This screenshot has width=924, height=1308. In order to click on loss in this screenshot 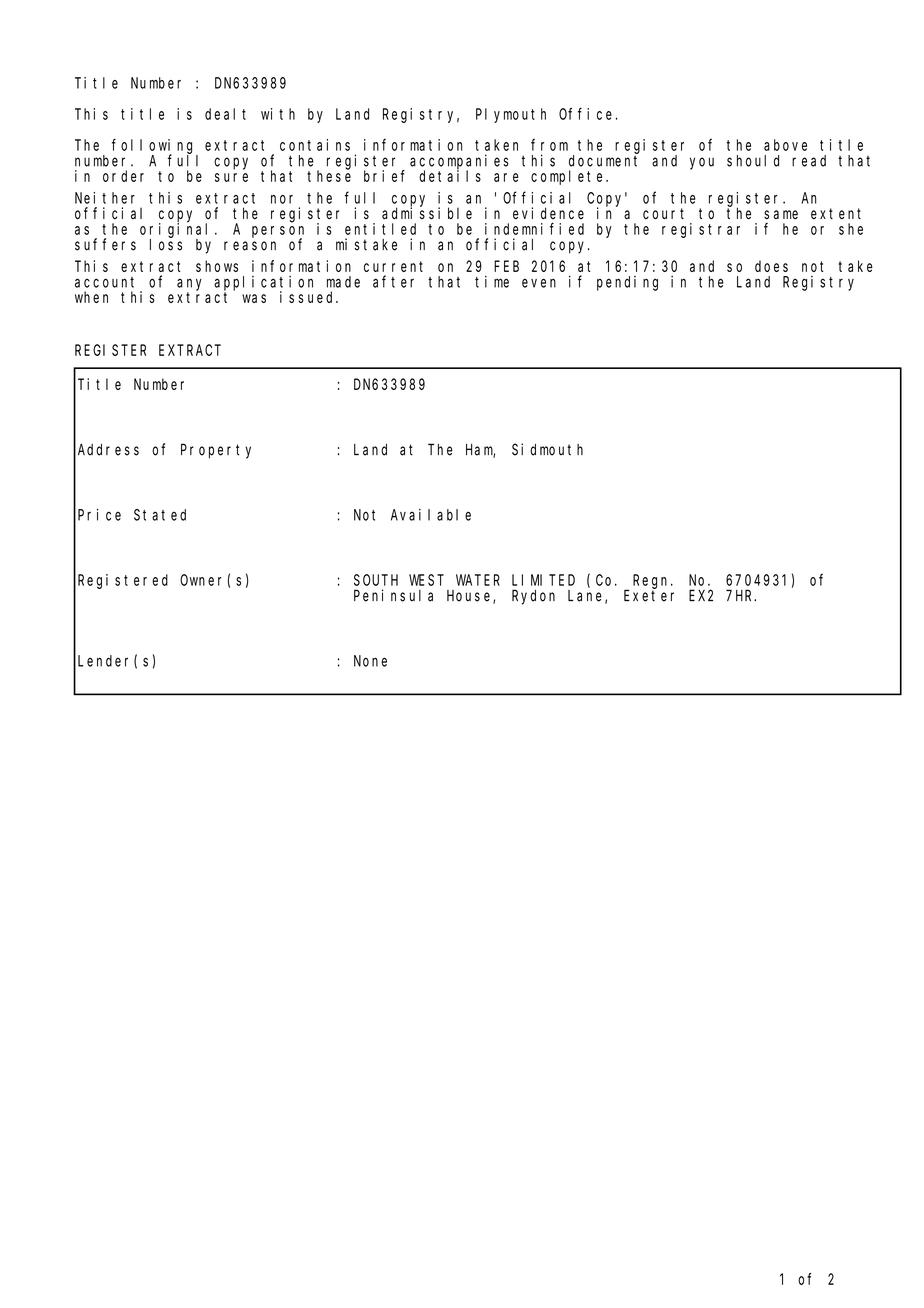, I will do `click(166, 245)`.
